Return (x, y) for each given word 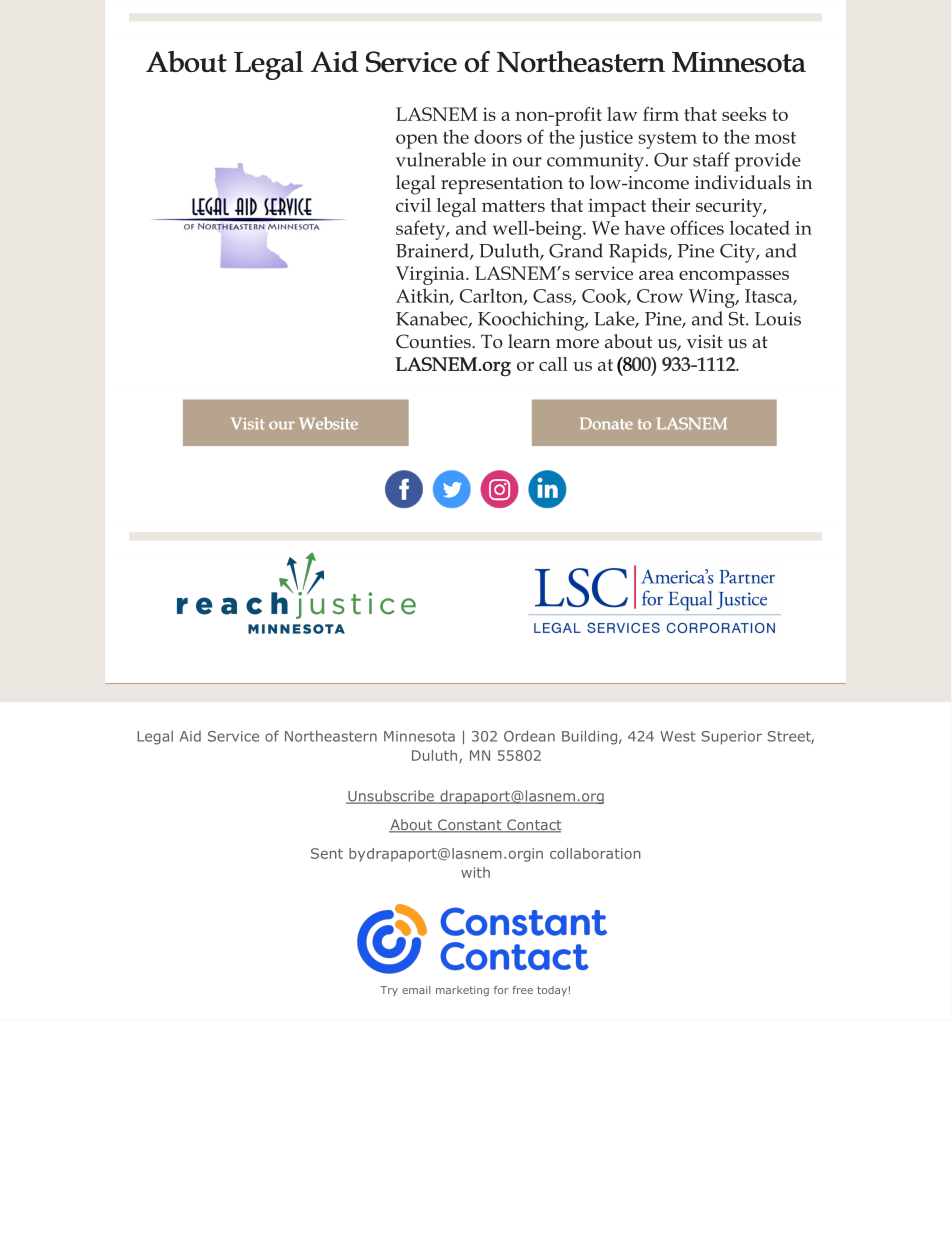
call (553, 364)
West (677, 736)
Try (389, 991)
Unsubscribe (391, 797)
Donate (606, 423)
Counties (434, 341)
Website (329, 423)
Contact (533, 826)
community (595, 162)
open (417, 141)
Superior (732, 738)
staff (711, 159)
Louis (778, 319)
